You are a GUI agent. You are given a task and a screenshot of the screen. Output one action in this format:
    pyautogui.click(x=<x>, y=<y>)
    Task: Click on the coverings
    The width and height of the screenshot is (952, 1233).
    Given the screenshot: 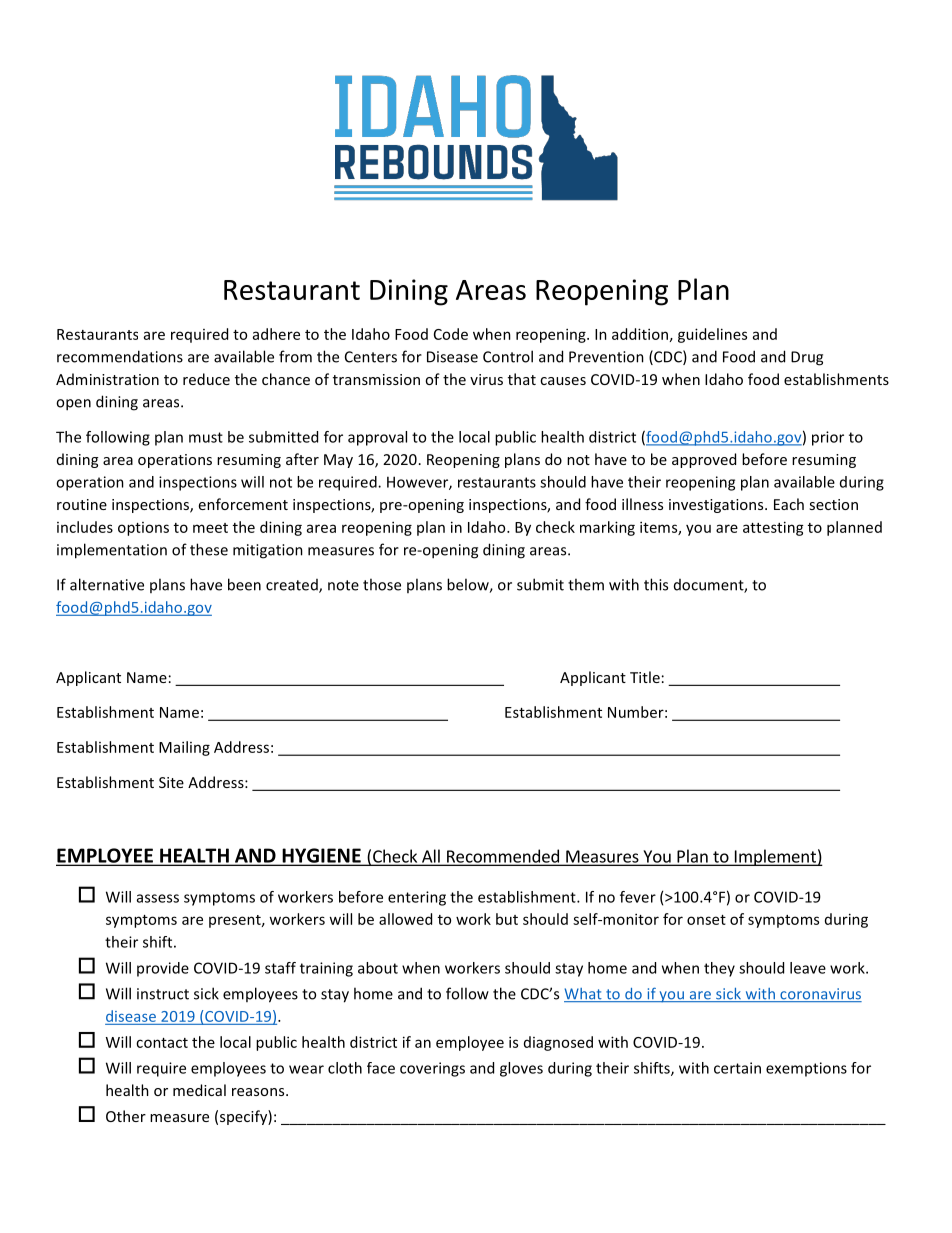 What is the action you would take?
    pyautogui.click(x=432, y=1069)
